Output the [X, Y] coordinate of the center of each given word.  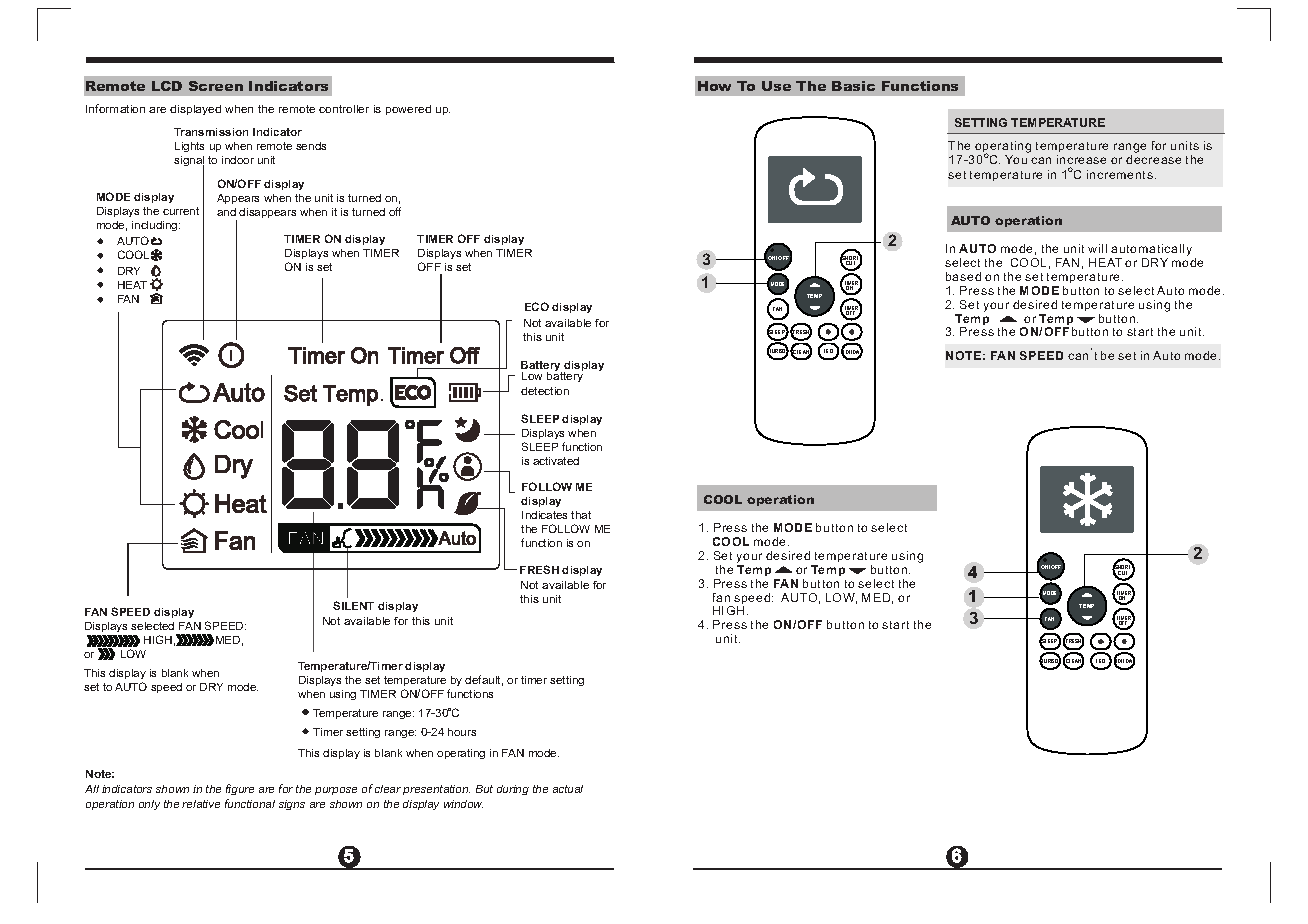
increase [1081, 159]
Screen [216, 86]
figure [240, 789]
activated [556, 461]
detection [545, 391]
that [581, 515]
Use [776, 86]
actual [568, 789]
